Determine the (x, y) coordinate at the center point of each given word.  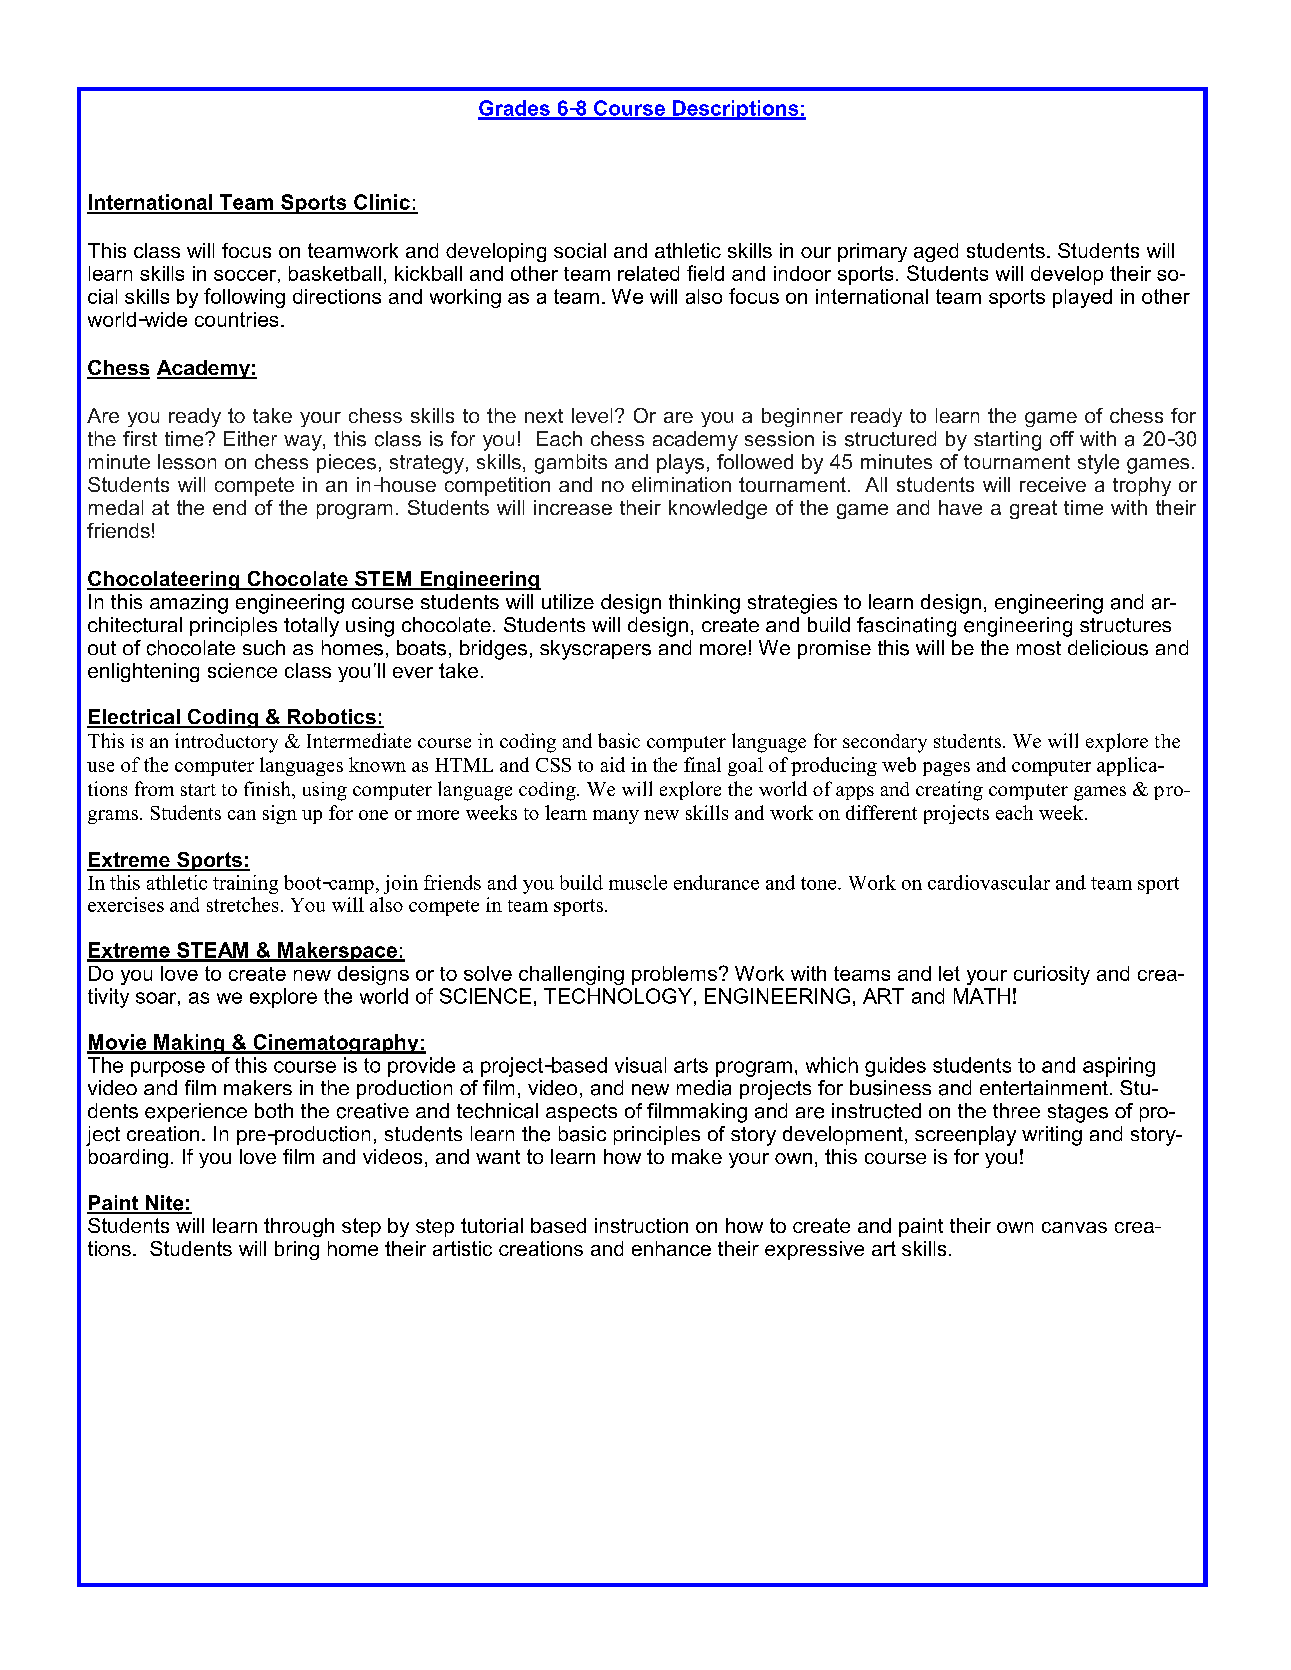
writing (1052, 1136)
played (1082, 298)
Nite (165, 1204)
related (648, 273)
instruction (641, 1225)
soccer (245, 275)
